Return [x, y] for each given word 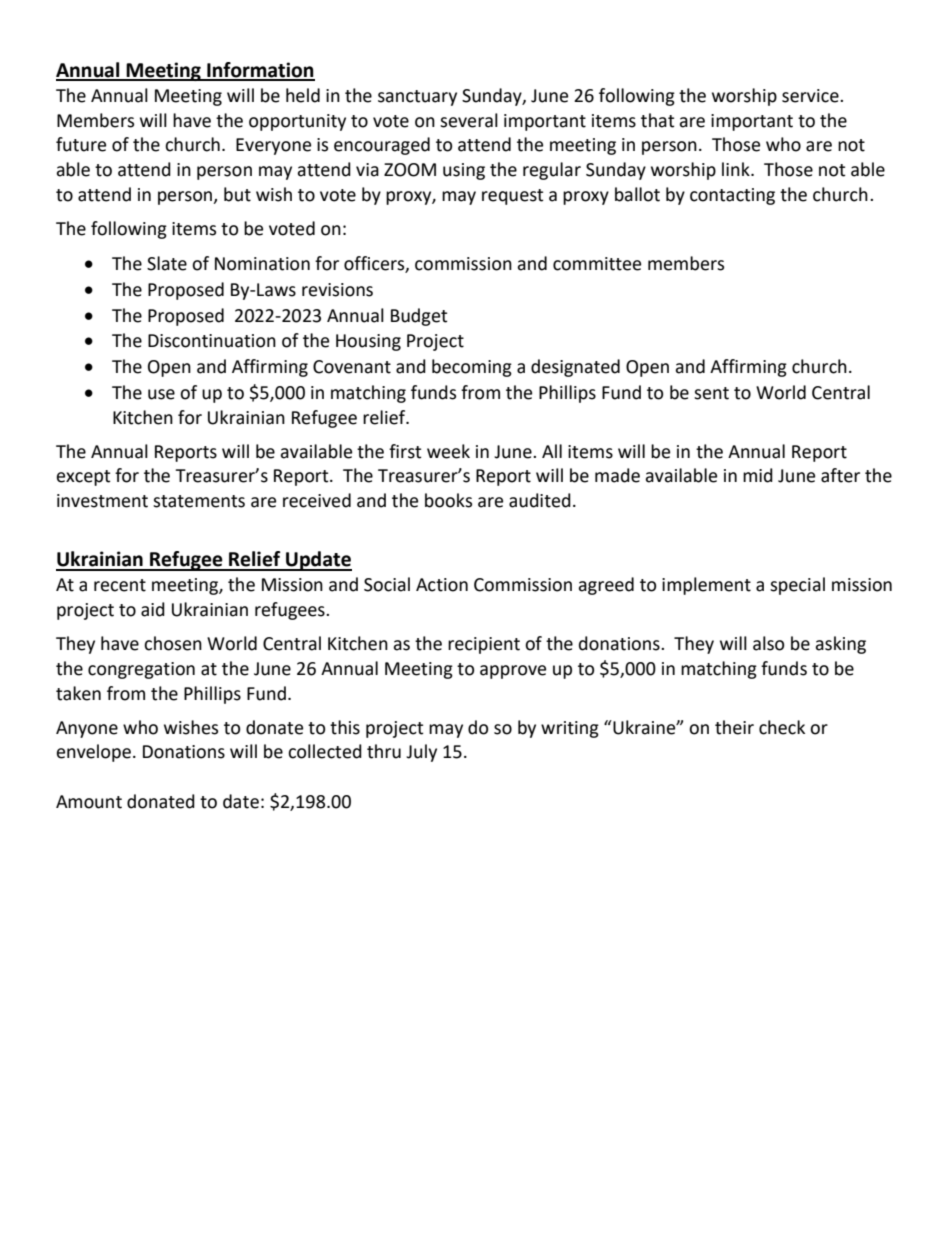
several [469, 120]
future [81, 144]
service [811, 96]
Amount [89, 802]
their [734, 727]
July [421, 753]
